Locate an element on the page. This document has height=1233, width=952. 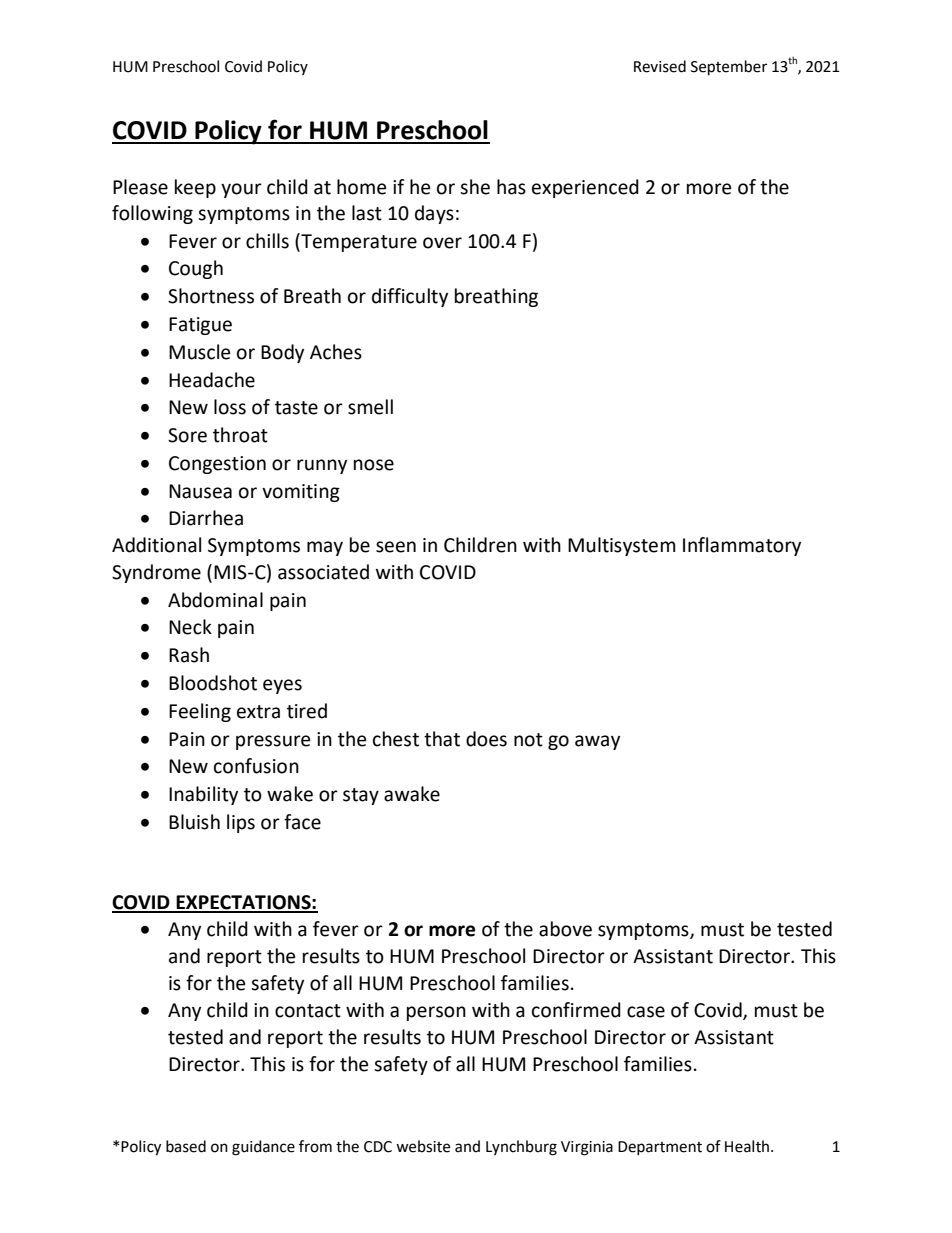
keep is located at coordinates (195, 188).
